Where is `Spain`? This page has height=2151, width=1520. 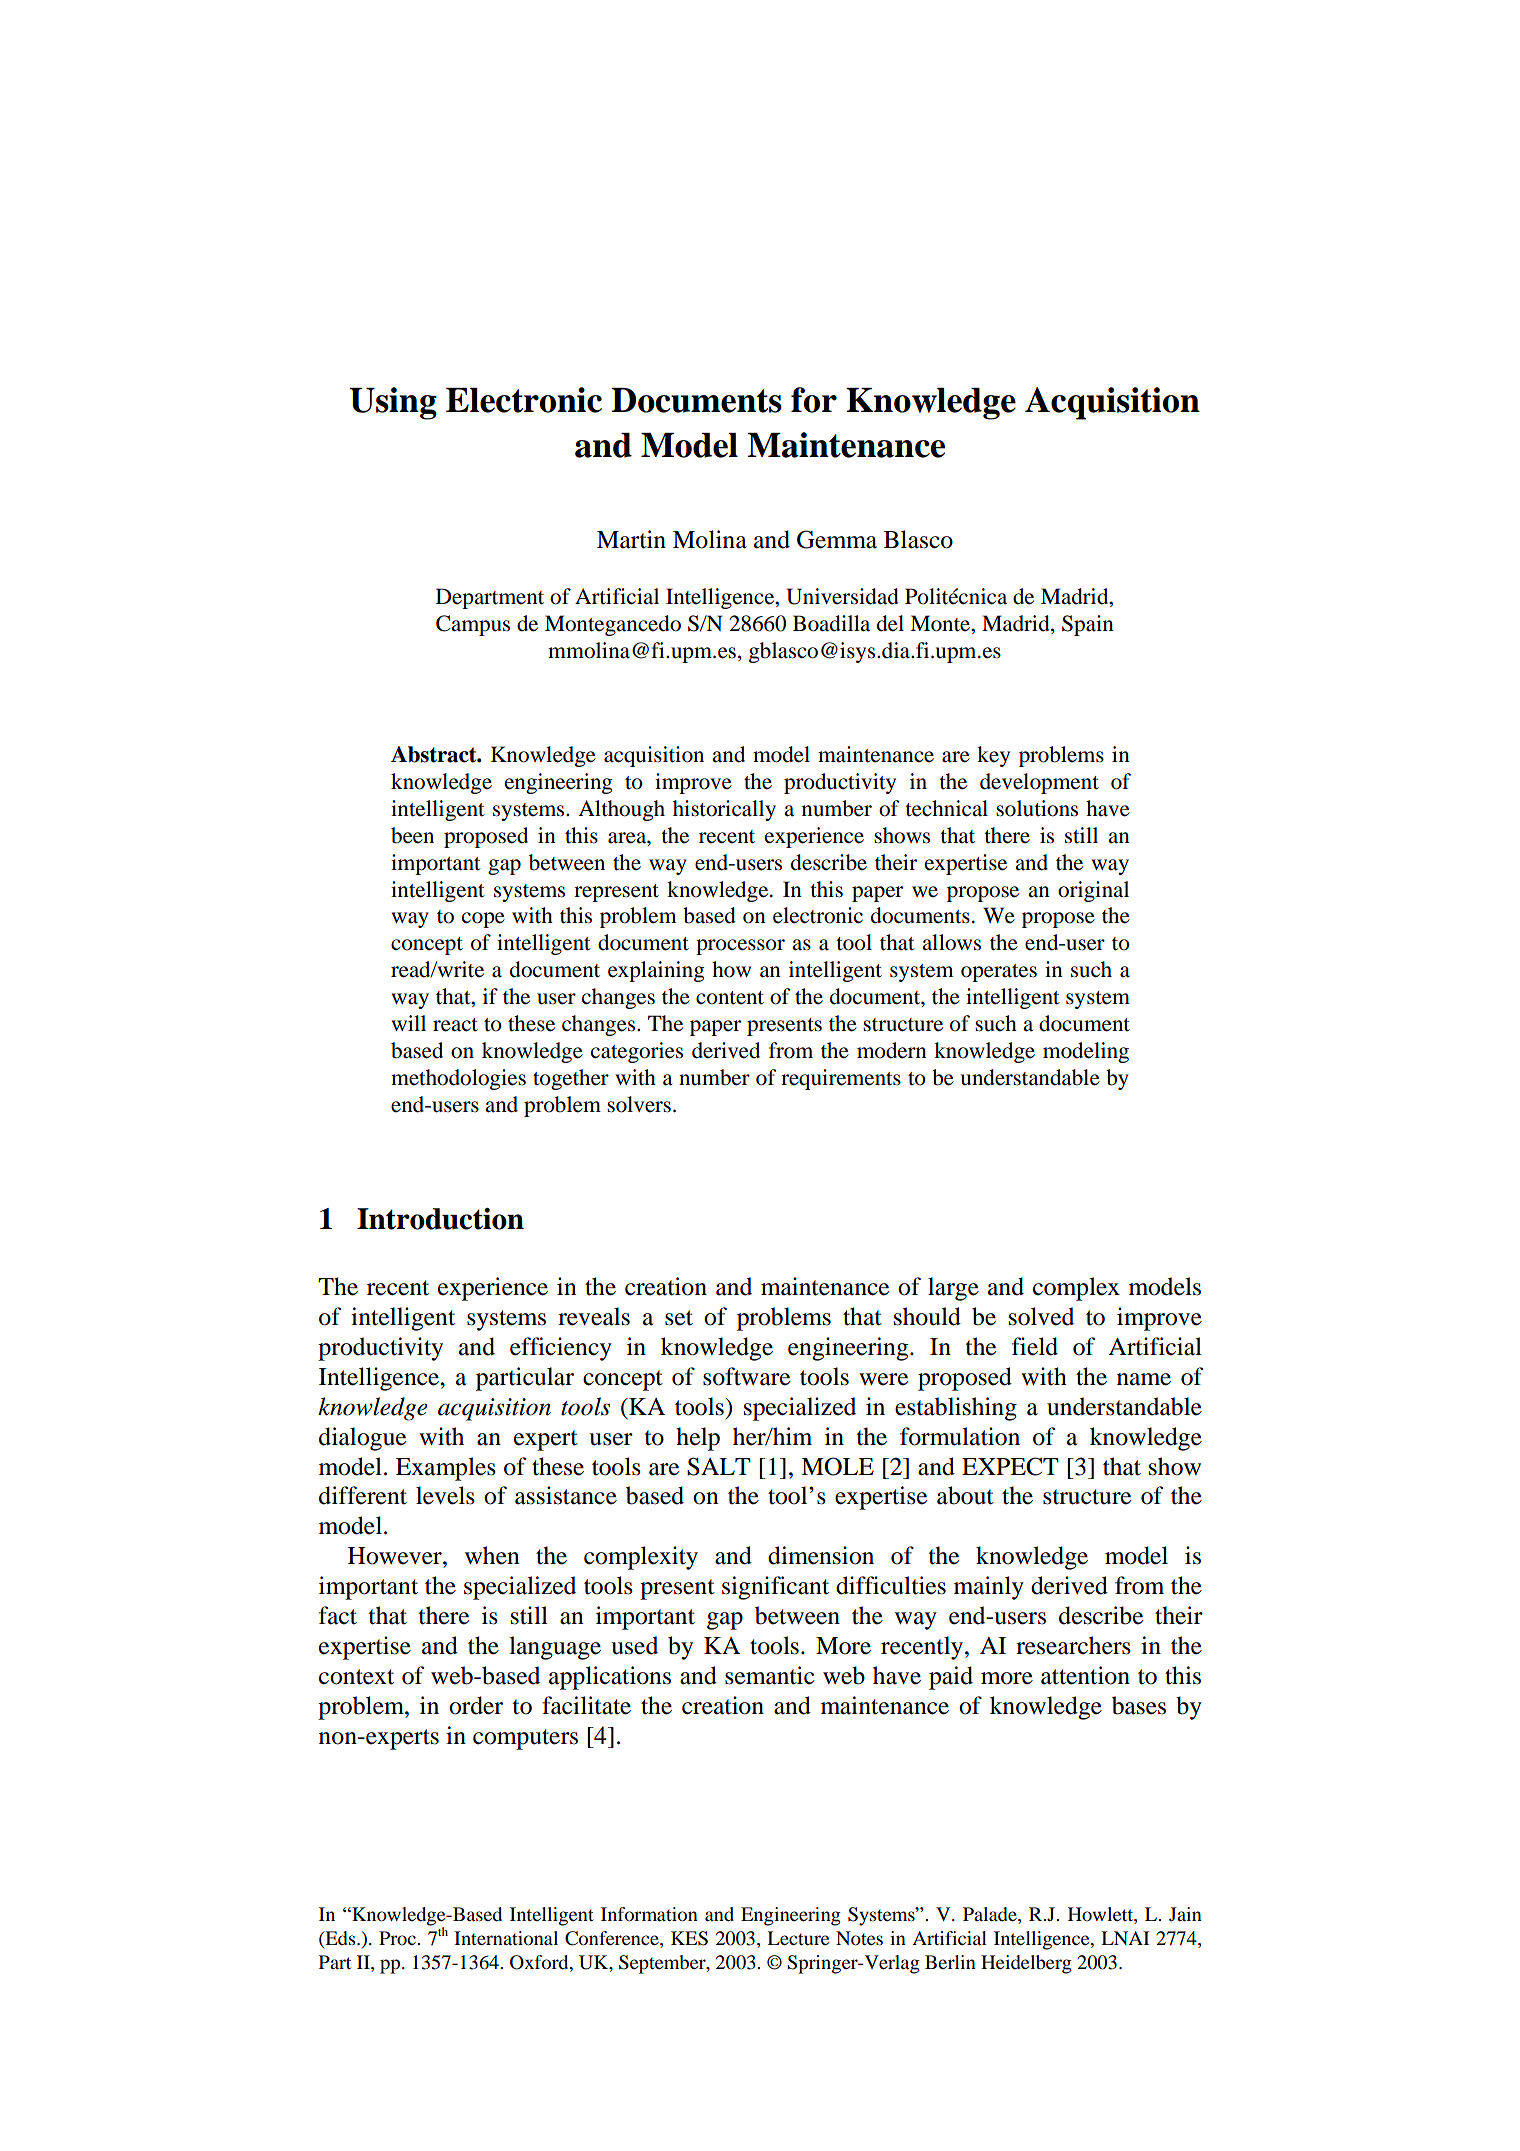
Spain is located at coordinates (1088, 625).
